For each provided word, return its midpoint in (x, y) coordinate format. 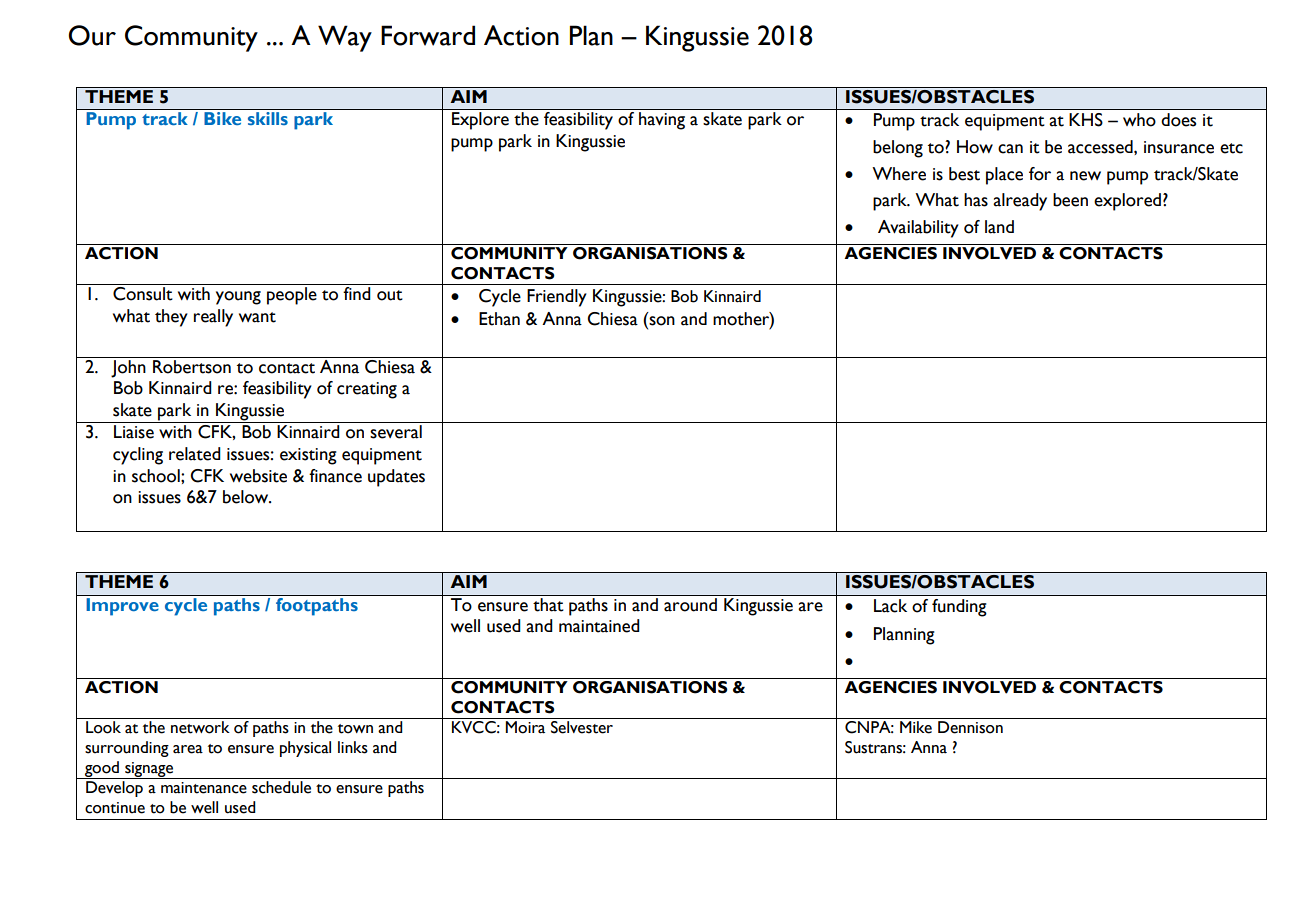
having (662, 121)
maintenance (204, 788)
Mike (916, 727)
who (1139, 120)
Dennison (970, 727)
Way (345, 38)
